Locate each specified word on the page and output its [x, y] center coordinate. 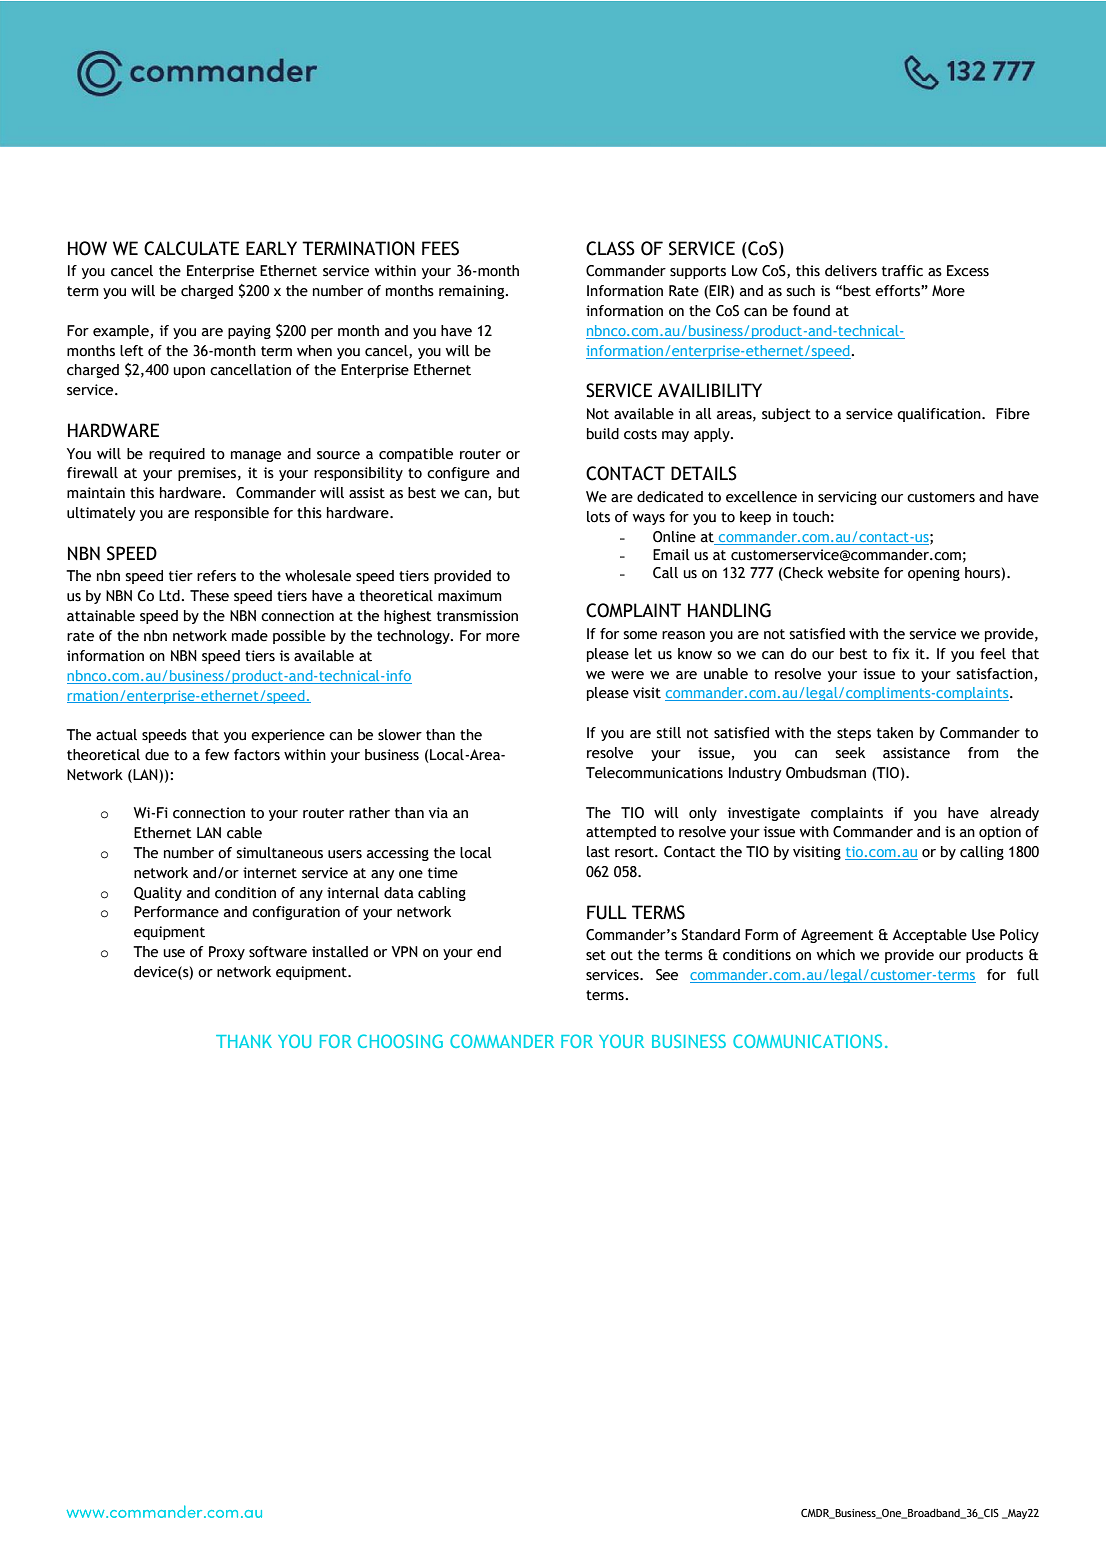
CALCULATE [191, 248]
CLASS [610, 248]
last [598, 852]
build [603, 434]
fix [900, 653]
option [1000, 833]
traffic [902, 271]
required [177, 455]
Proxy [227, 953]
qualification [940, 415]
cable [244, 833]
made [250, 636]
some [640, 635]
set [596, 955]
